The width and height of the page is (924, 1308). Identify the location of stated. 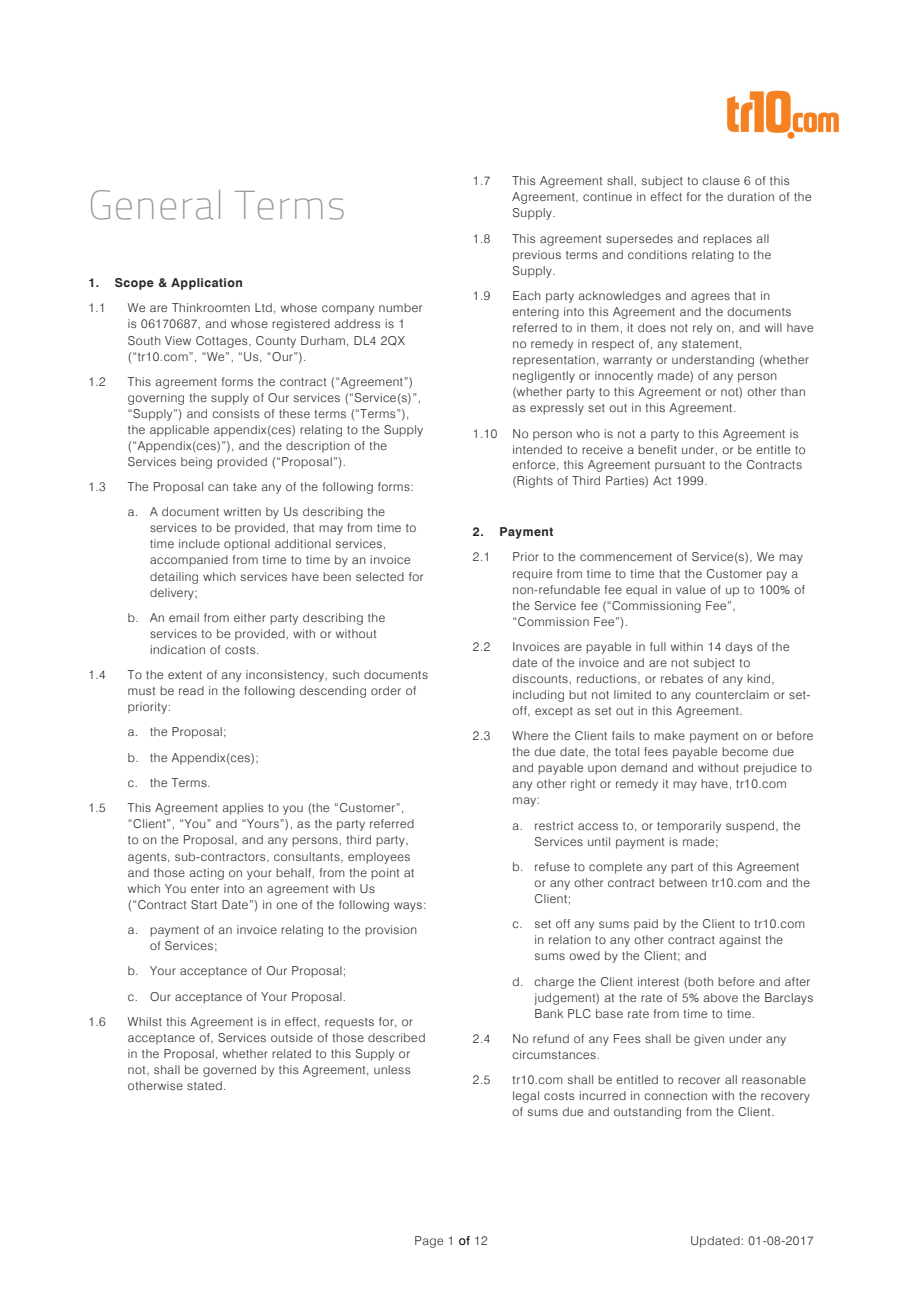
(204, 1085).
